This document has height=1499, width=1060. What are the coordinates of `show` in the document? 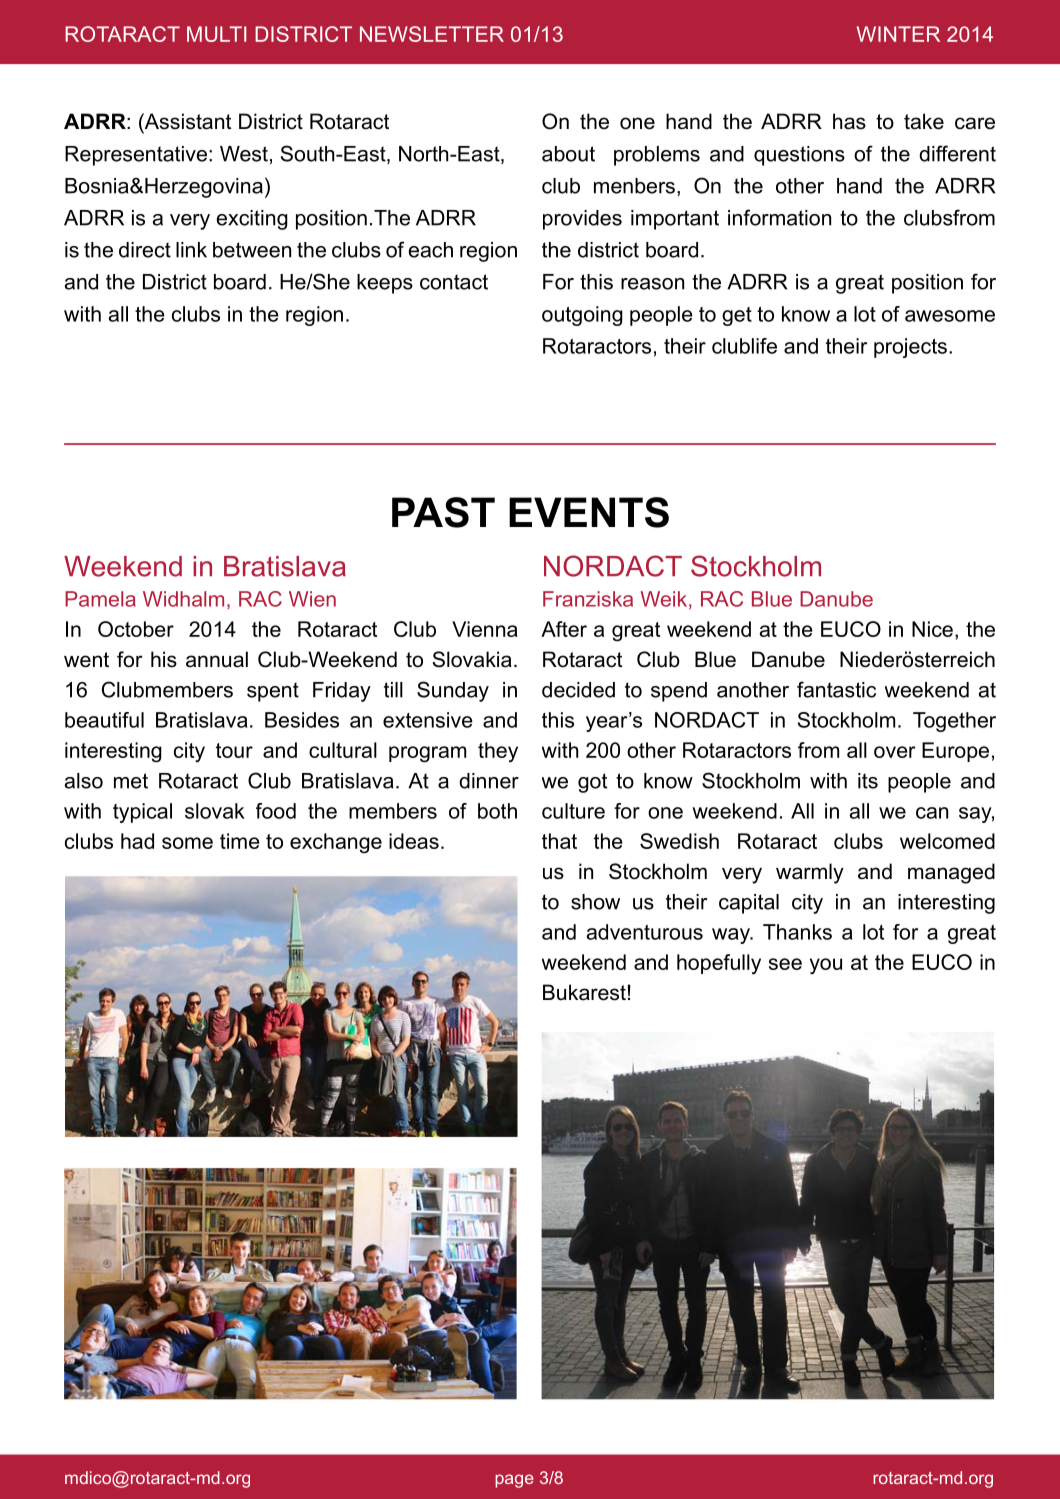 It's located at (595, 902).
